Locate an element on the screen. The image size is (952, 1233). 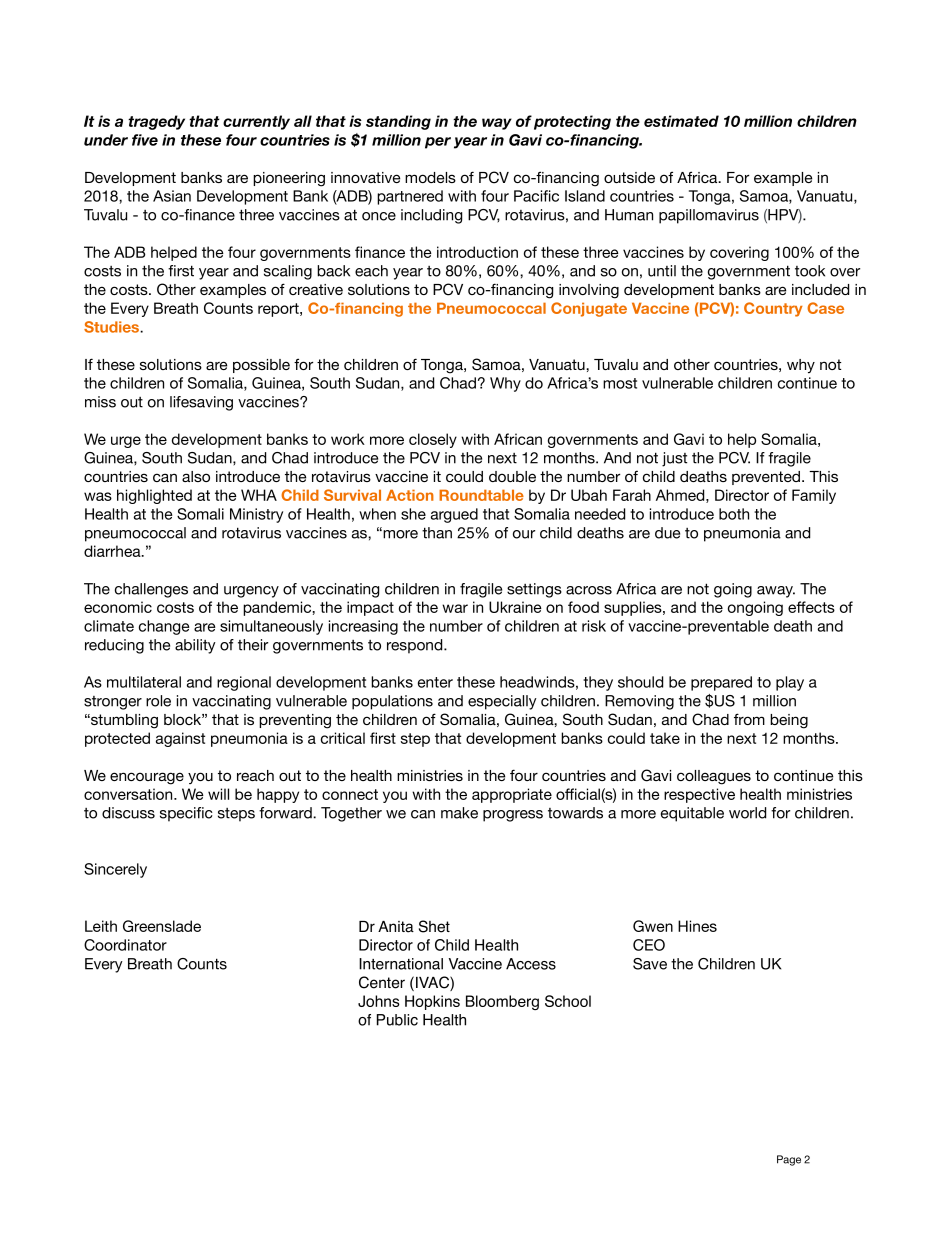
world is located at coordinates (747, 813).
